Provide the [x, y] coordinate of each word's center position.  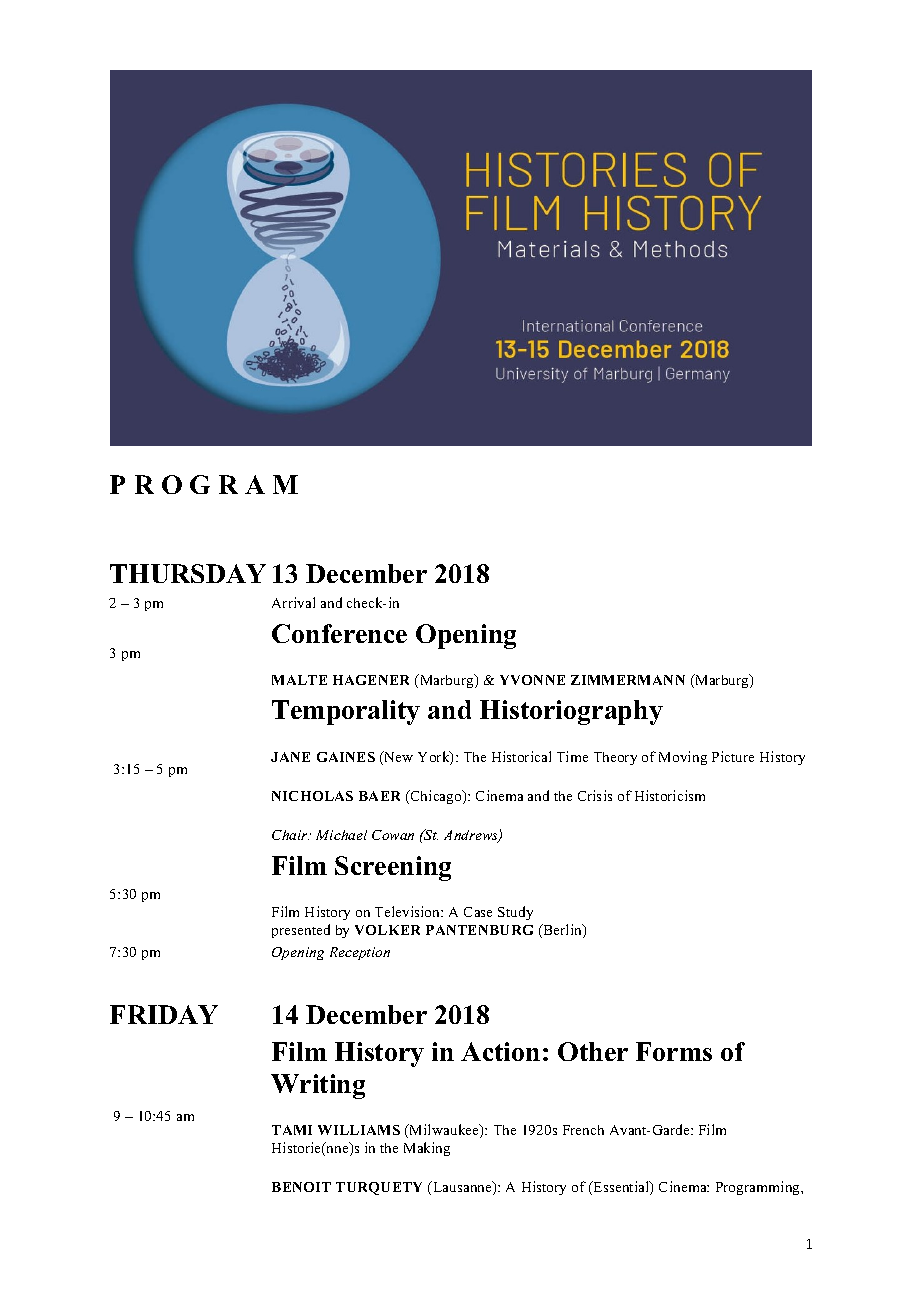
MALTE [299, 680]
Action [500, 1051]
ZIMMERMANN [628, 680]
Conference [339, 633]
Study [515, 913]
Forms [674, 1051]
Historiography [571, 712]
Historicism [670, 795]
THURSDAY [188, 573]
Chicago [436, 797]
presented [301, 931]
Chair [291, 835]
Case [478, 912]
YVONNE [532, 680]
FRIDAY [164, 1014]
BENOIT [301, 1187]
